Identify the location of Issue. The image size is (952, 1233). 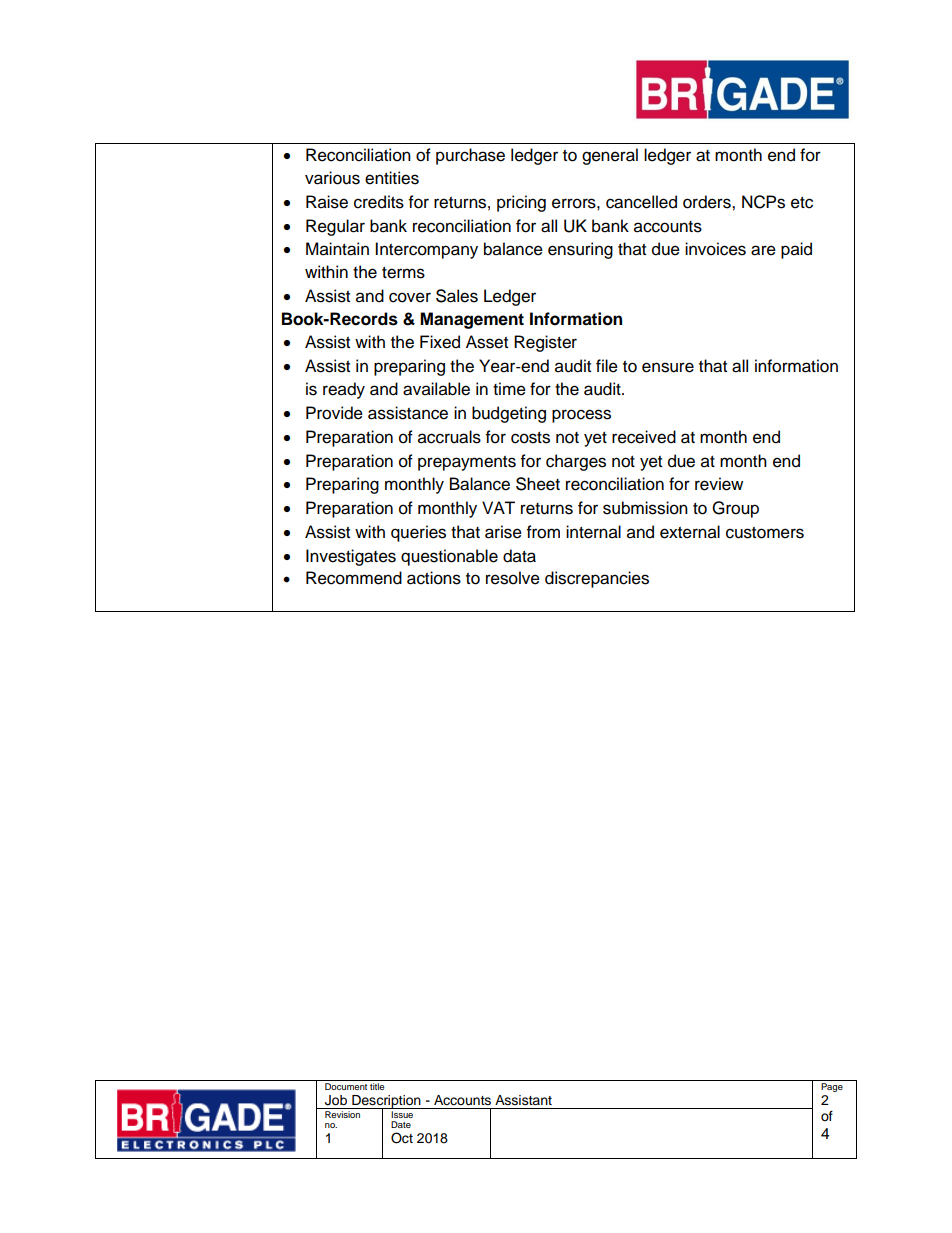
(403, 1113).
